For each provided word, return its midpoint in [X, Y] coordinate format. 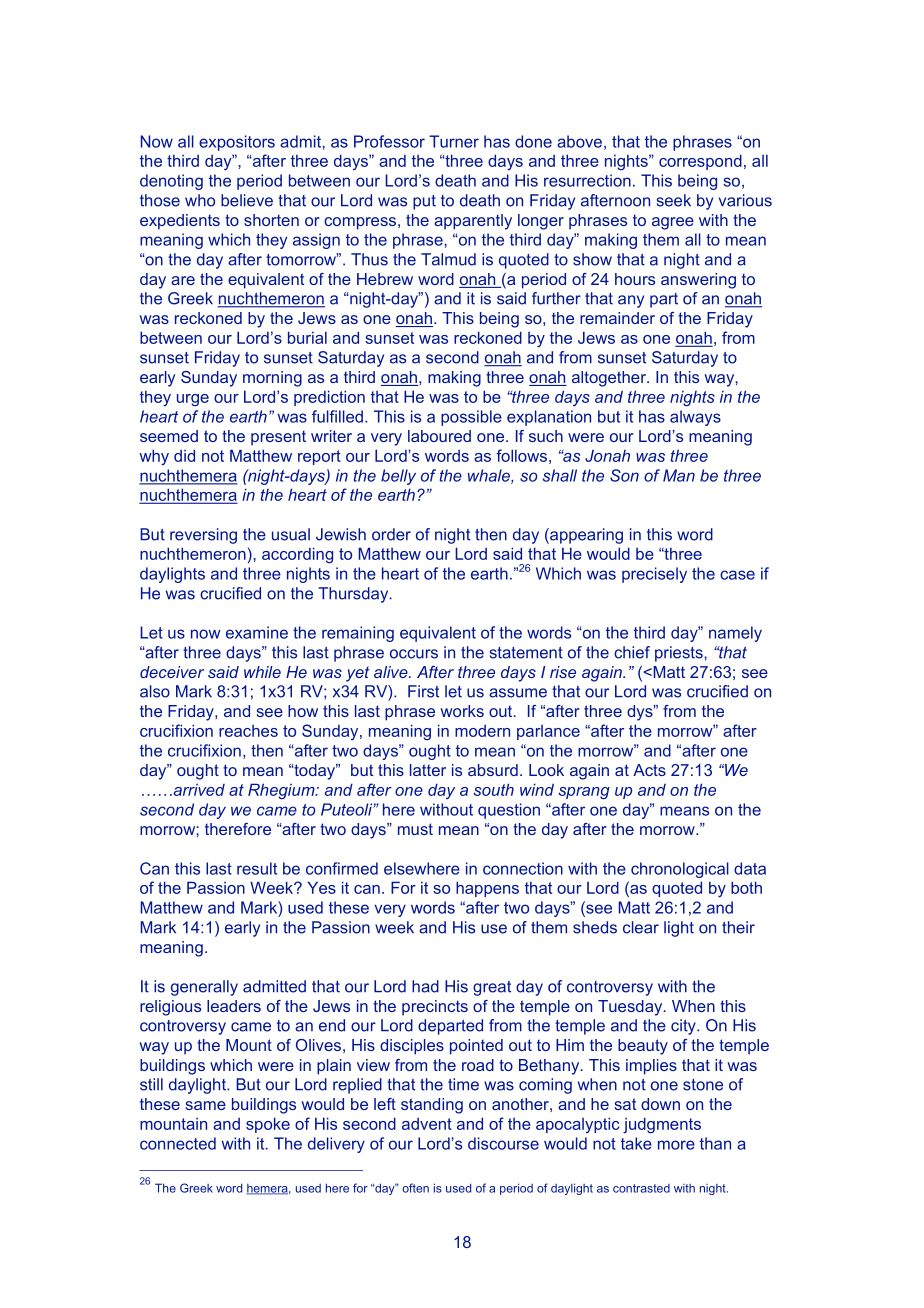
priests [680, 654]
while [262, 672]
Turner [454, 141]
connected [178, 1143]
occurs [414, 654]
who [200, 200]
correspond [700, 162]
